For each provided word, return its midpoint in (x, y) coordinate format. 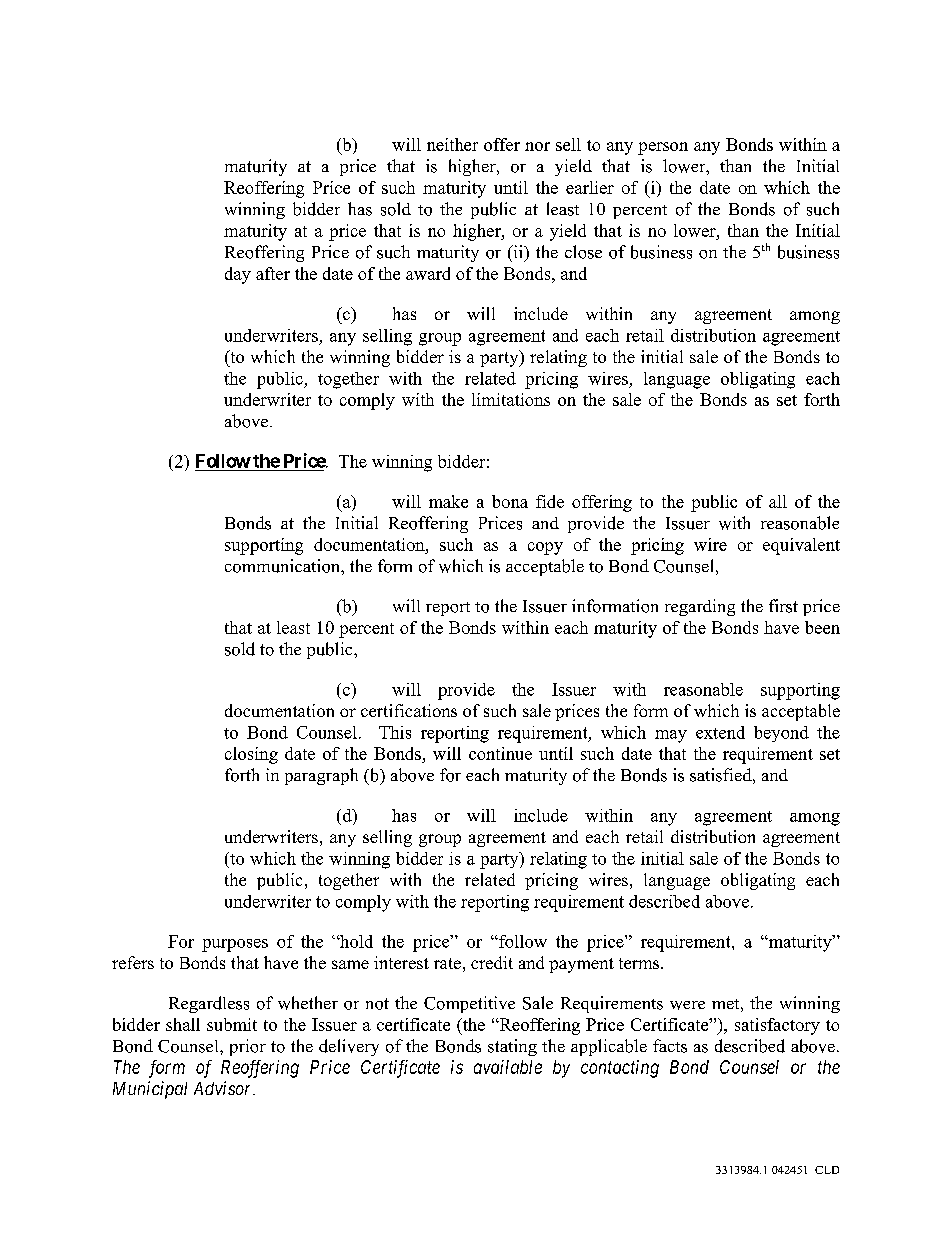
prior (248, 1047)
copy (545, 548)
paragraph (321, 776)
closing (251, 755)
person (663, 148)
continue (500, 753)
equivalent (801, 546)
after (273, 273)
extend (720, 732)
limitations (511, 399)
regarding (700, 607)
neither (452, 144)
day (238, 275)
